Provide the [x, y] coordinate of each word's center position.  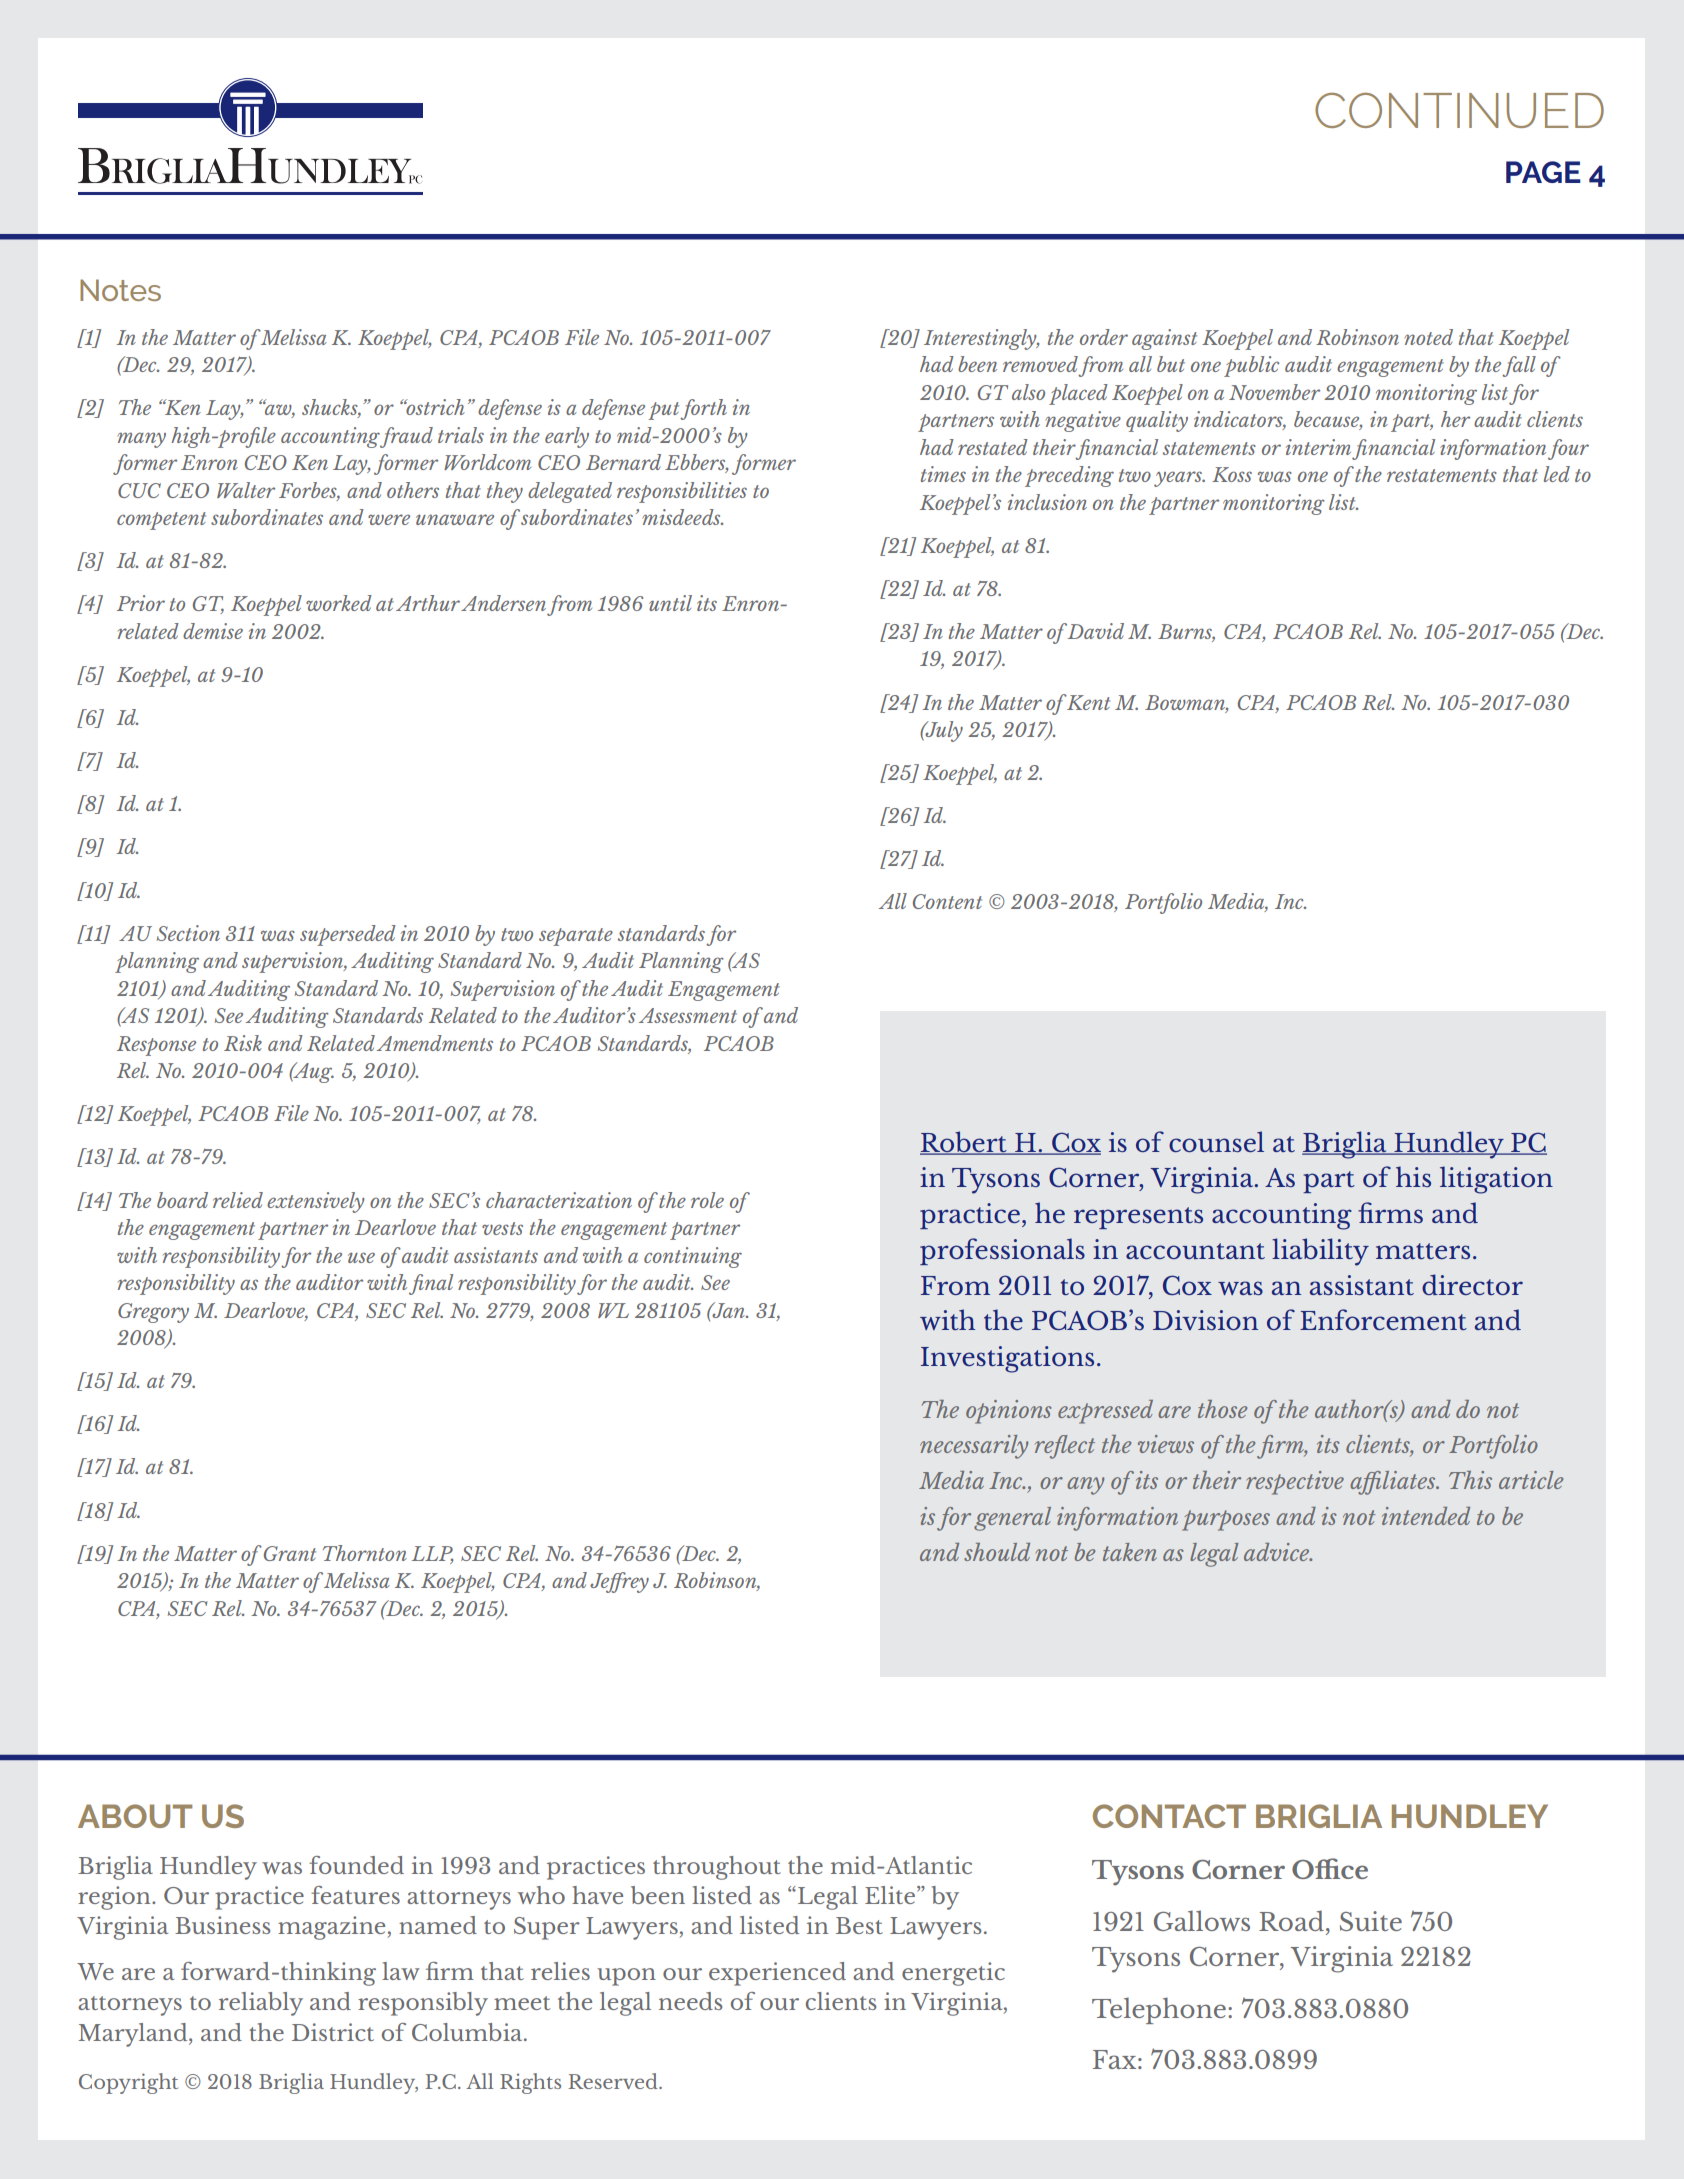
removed [1040, 364]
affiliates [1394, 1483]
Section [188, 933]
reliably [261, 2004]
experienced [777, 1974]
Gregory [153, 1313]
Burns [1186, 633]
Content [947, 901]
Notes [120, 290]
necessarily [974, 1447]
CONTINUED [1459, 110]
